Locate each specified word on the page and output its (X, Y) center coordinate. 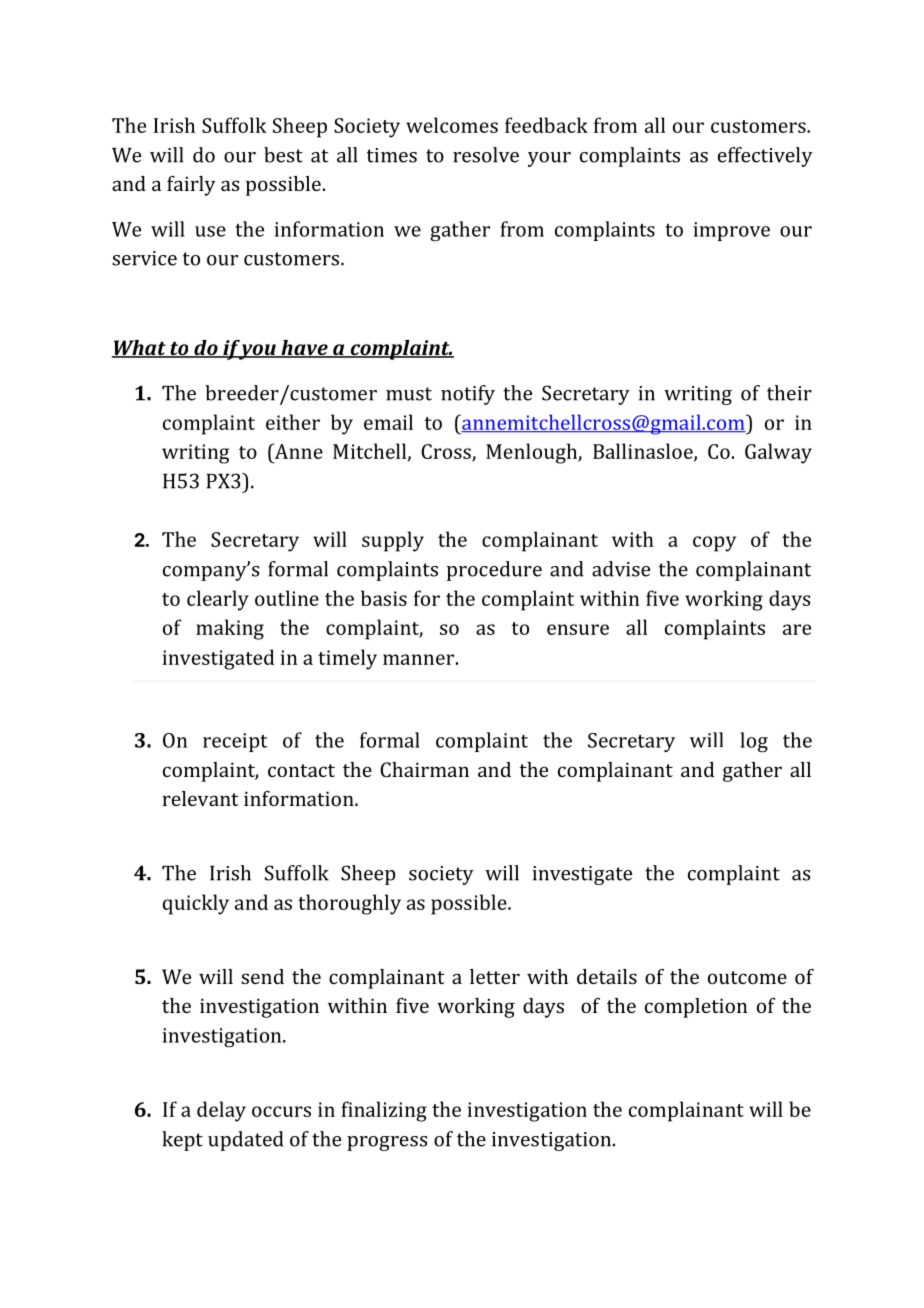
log (754, 742)
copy (714, 544)
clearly (218, 600)
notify (468, 395)
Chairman (424, 769)
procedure (494, 571)
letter (495, 976)
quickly (196, 904)
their (789, 393)
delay (221, 1111)
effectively (765, 157)
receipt (235, 742)
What (140, 349)
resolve (486, 155)
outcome (747, 977)
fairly (191, 186)
